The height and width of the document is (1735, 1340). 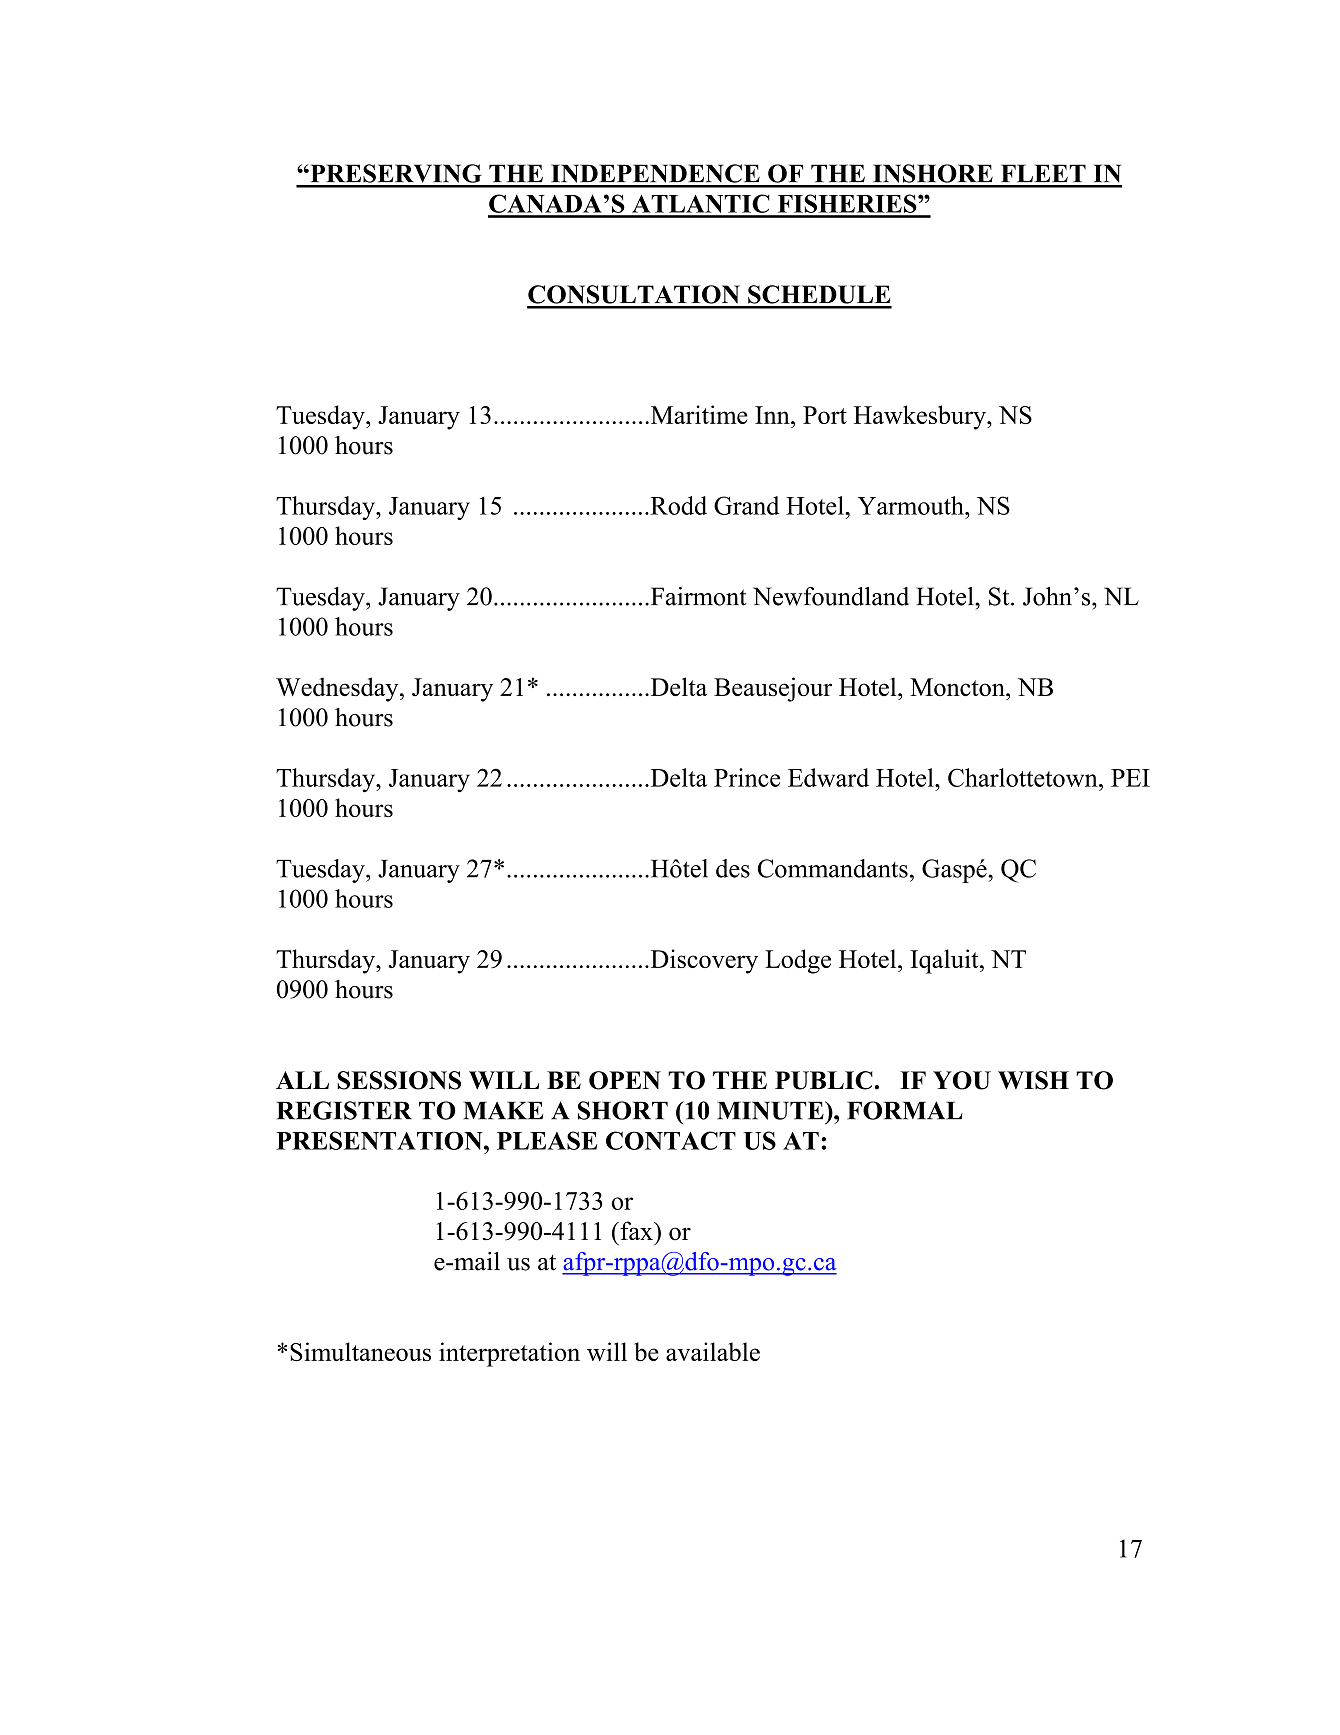 What do you see at coordinates (773, 415) in the document?
I see `Inn` at bounding box center [773, 415].
